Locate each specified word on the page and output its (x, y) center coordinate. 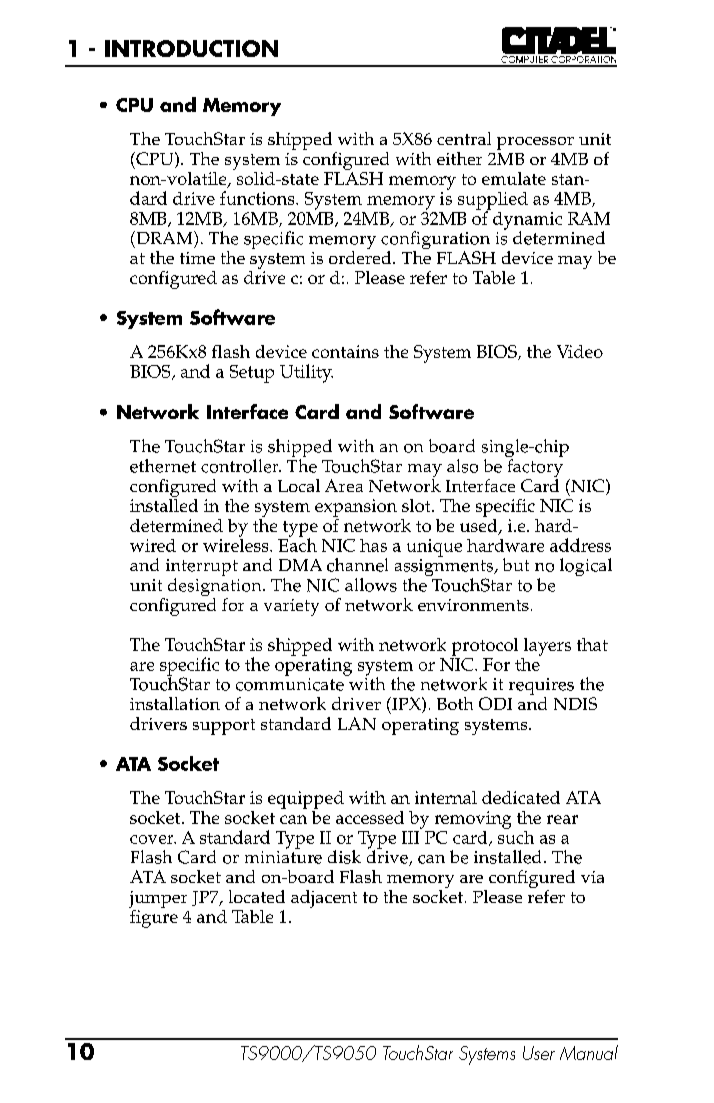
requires (541, 688)
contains (345, 351)
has (373, 545)
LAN (357, 723)
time (197, 258)
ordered (361, 256)
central (464, 138)
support (224, 727)
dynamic (527, 222)
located (257, 896)
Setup (252, 374)
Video (580, 351)
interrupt (202, 569)
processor (535, 143)
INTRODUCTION (191, 48)
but (516, 564)
